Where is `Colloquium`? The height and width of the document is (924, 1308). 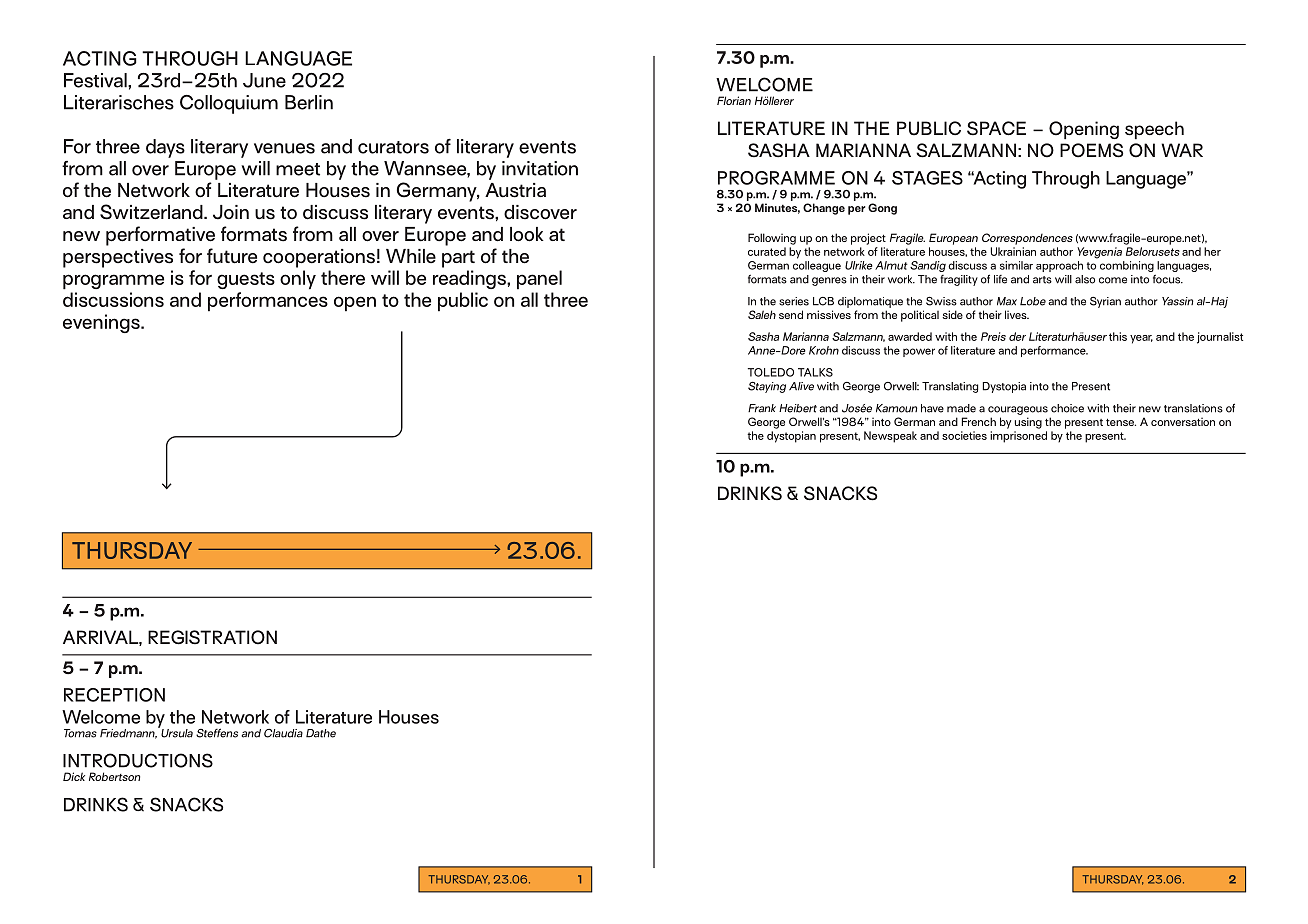 Colloquium is located at coordinates (229, 104).
